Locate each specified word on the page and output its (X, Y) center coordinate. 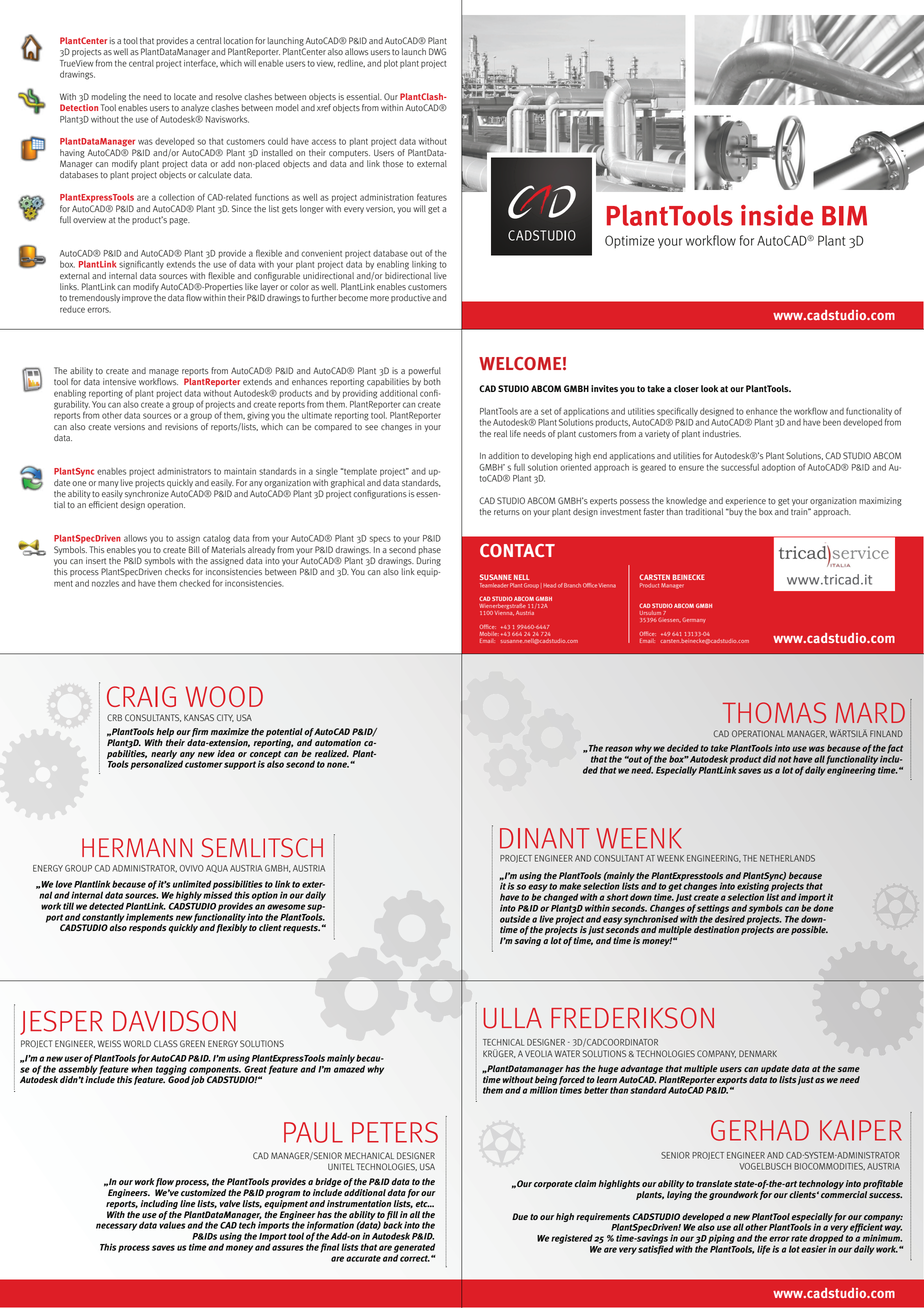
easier (814, 1248)
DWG (437, 51)
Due (520, 1216)
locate (185, 96)
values (172, 1224)
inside (777, 215)
